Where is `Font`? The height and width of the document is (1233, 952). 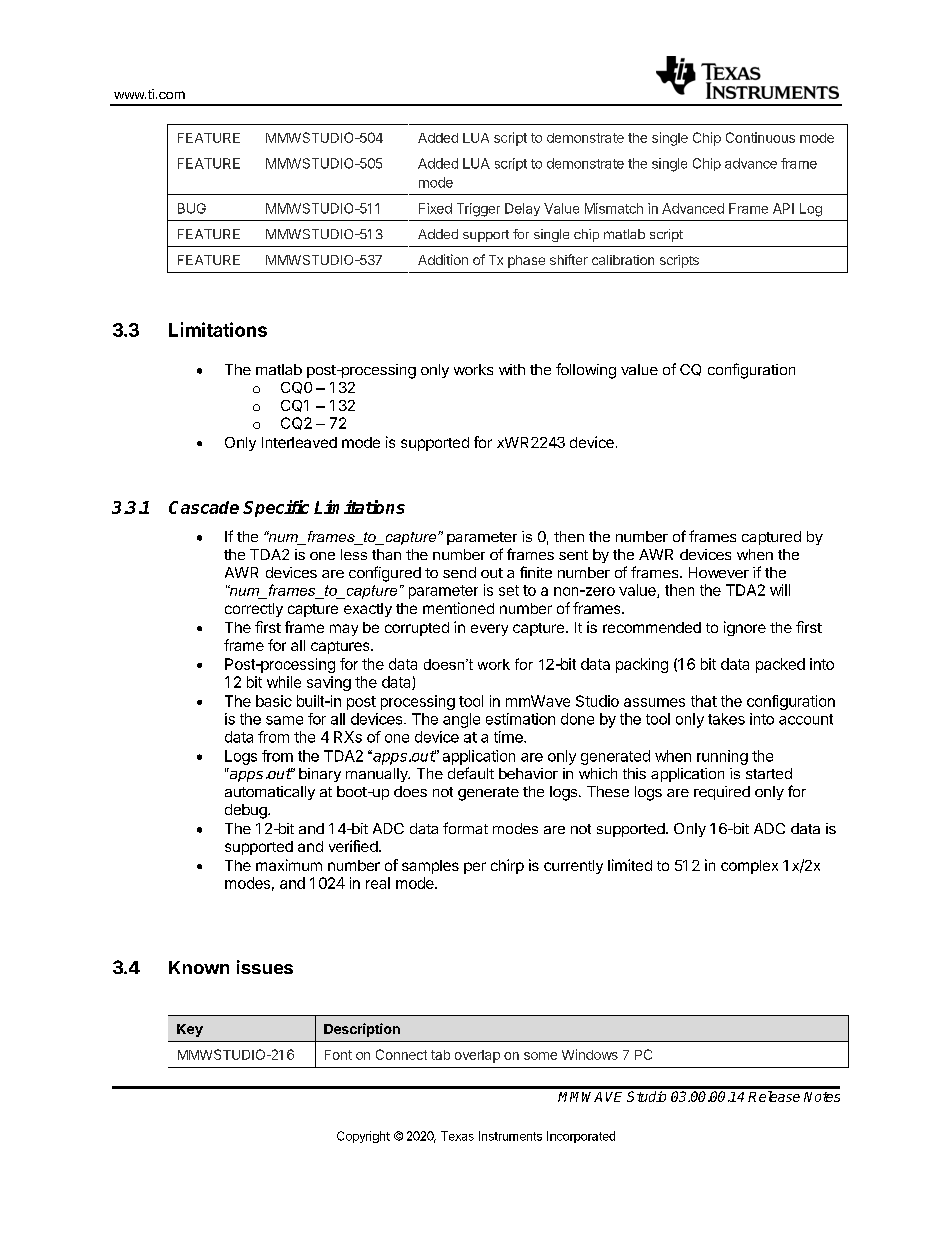
Font is located at coordinates (338, 1055).
